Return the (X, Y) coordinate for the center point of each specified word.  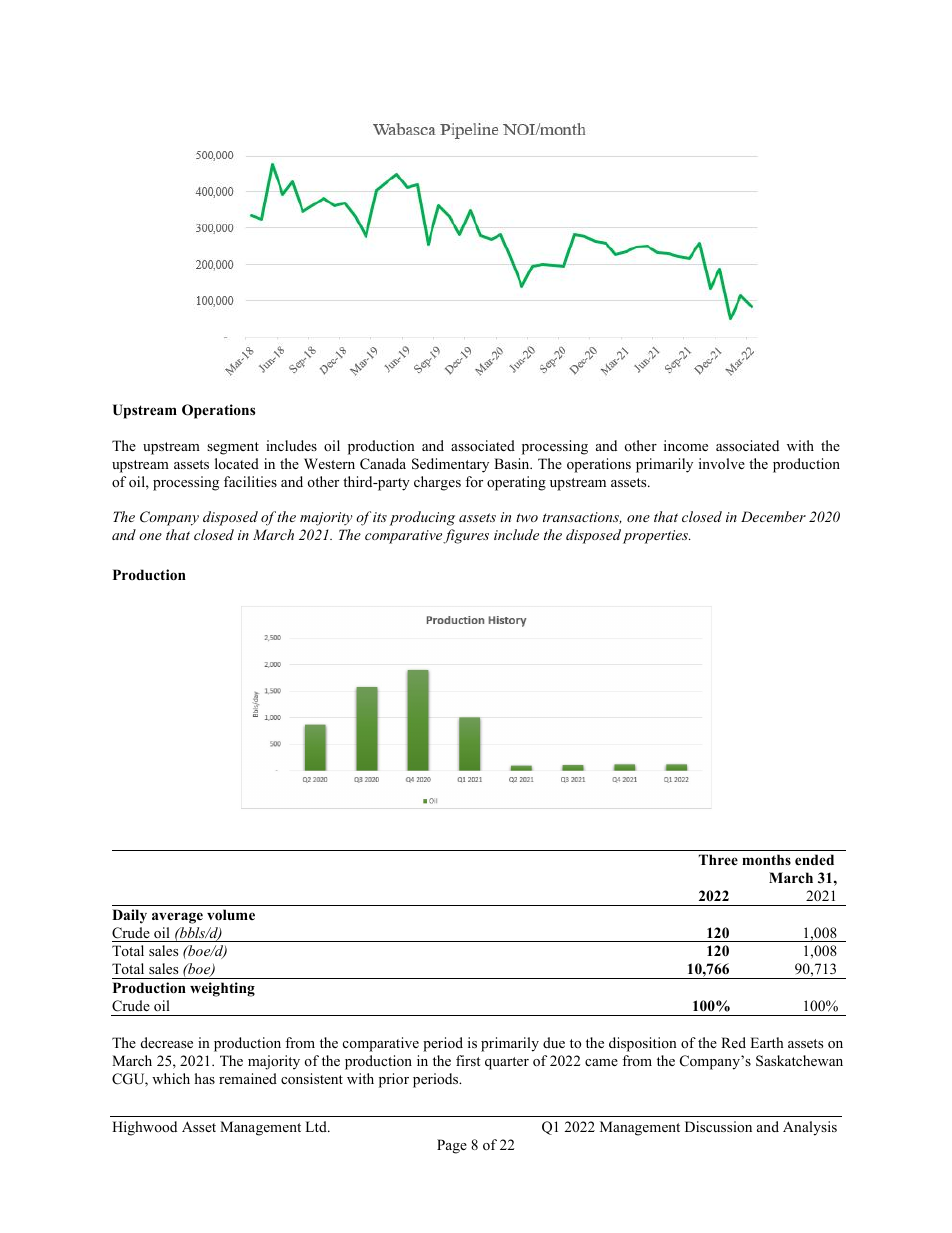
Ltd (317, 1126)
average (177, 918)
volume (231, 915)
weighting (222, 989)
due (554, 1042)
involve (722, 463)
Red (733, 1042)
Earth (767, 1042)
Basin (513, 463)
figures (466, 536)
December (773, 516)
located (237, 463)
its (380, 517)
